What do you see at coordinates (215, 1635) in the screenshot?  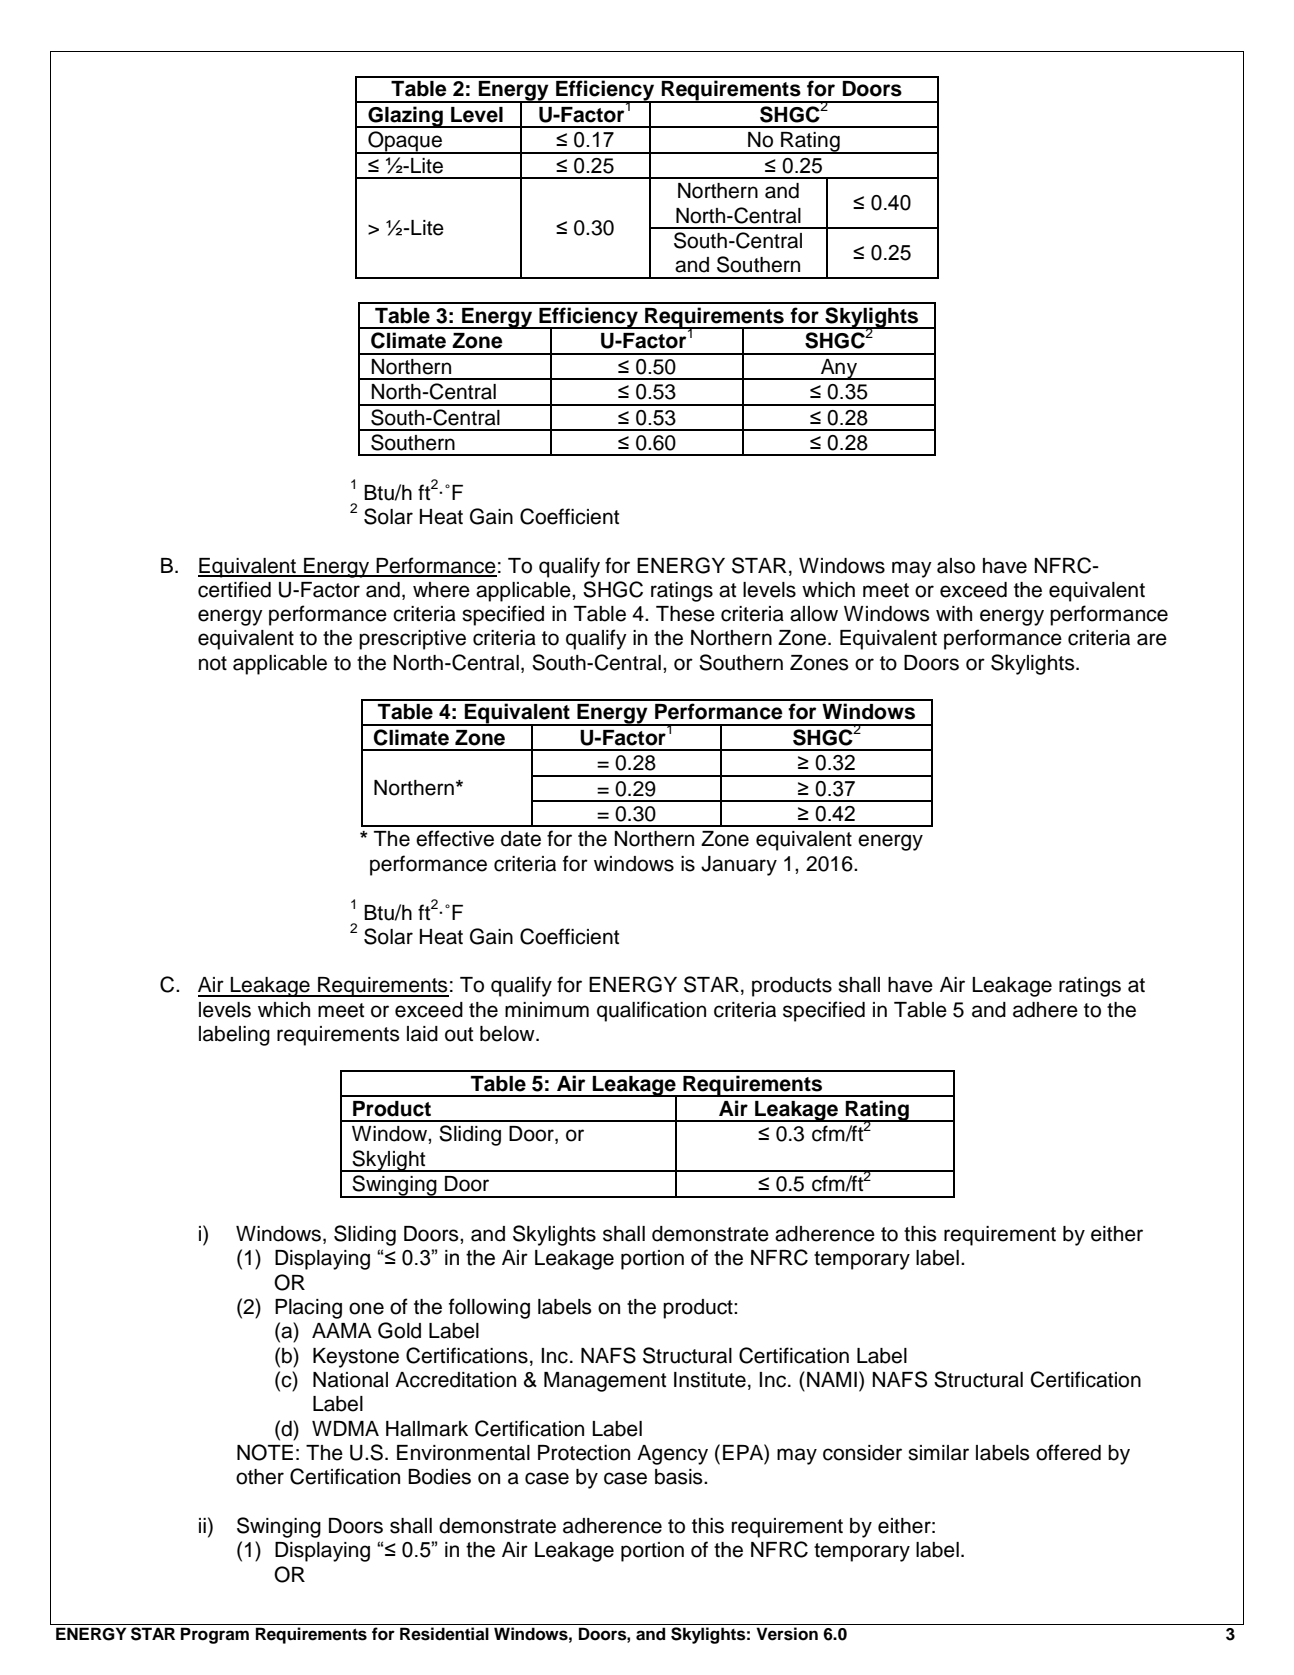 I see `Program` at bounding box center [215, 1635].
